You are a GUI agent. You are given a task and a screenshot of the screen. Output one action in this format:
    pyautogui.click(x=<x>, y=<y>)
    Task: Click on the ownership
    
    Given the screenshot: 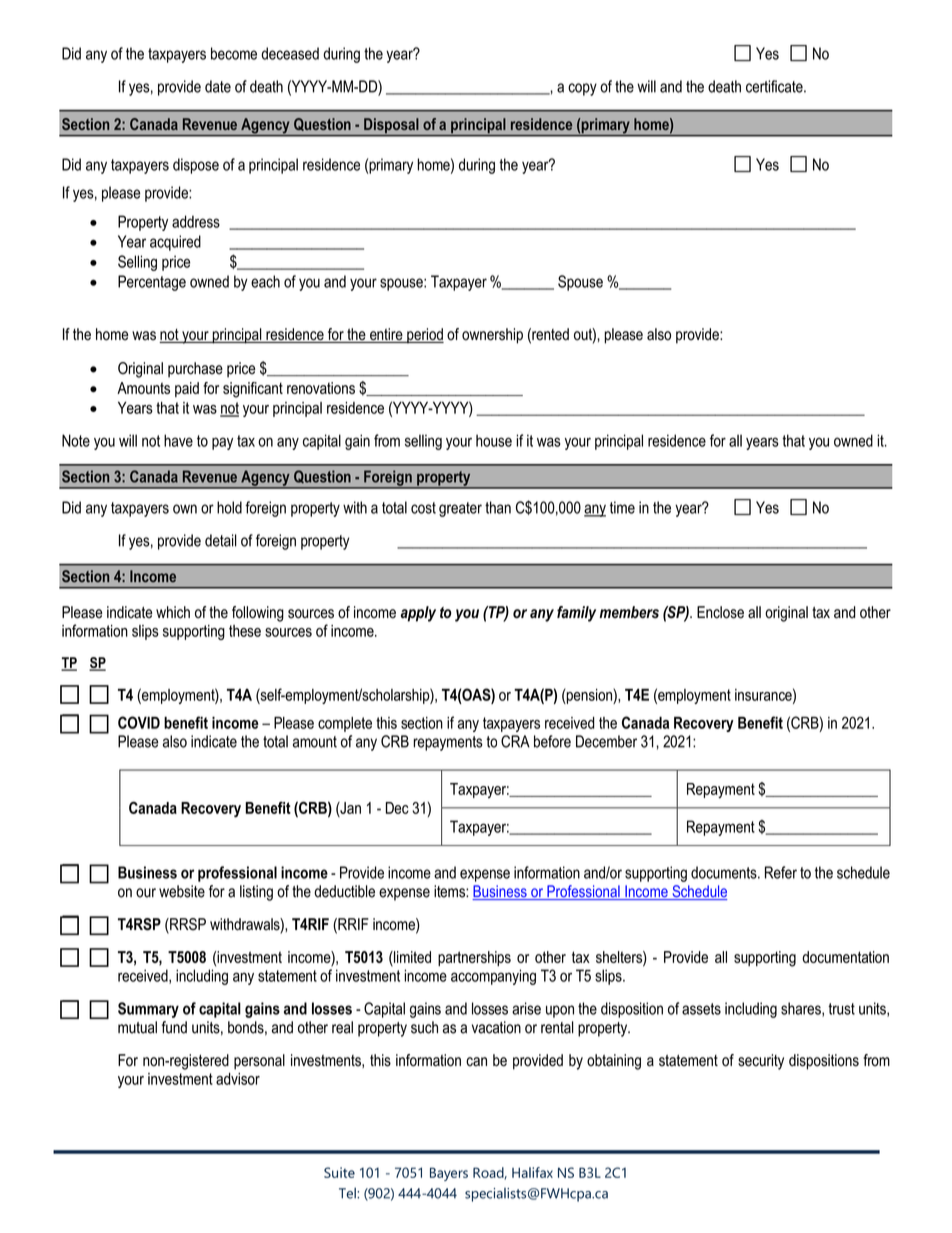 What is the action you would take?
    pyautogui.click(x=492, y=336)
